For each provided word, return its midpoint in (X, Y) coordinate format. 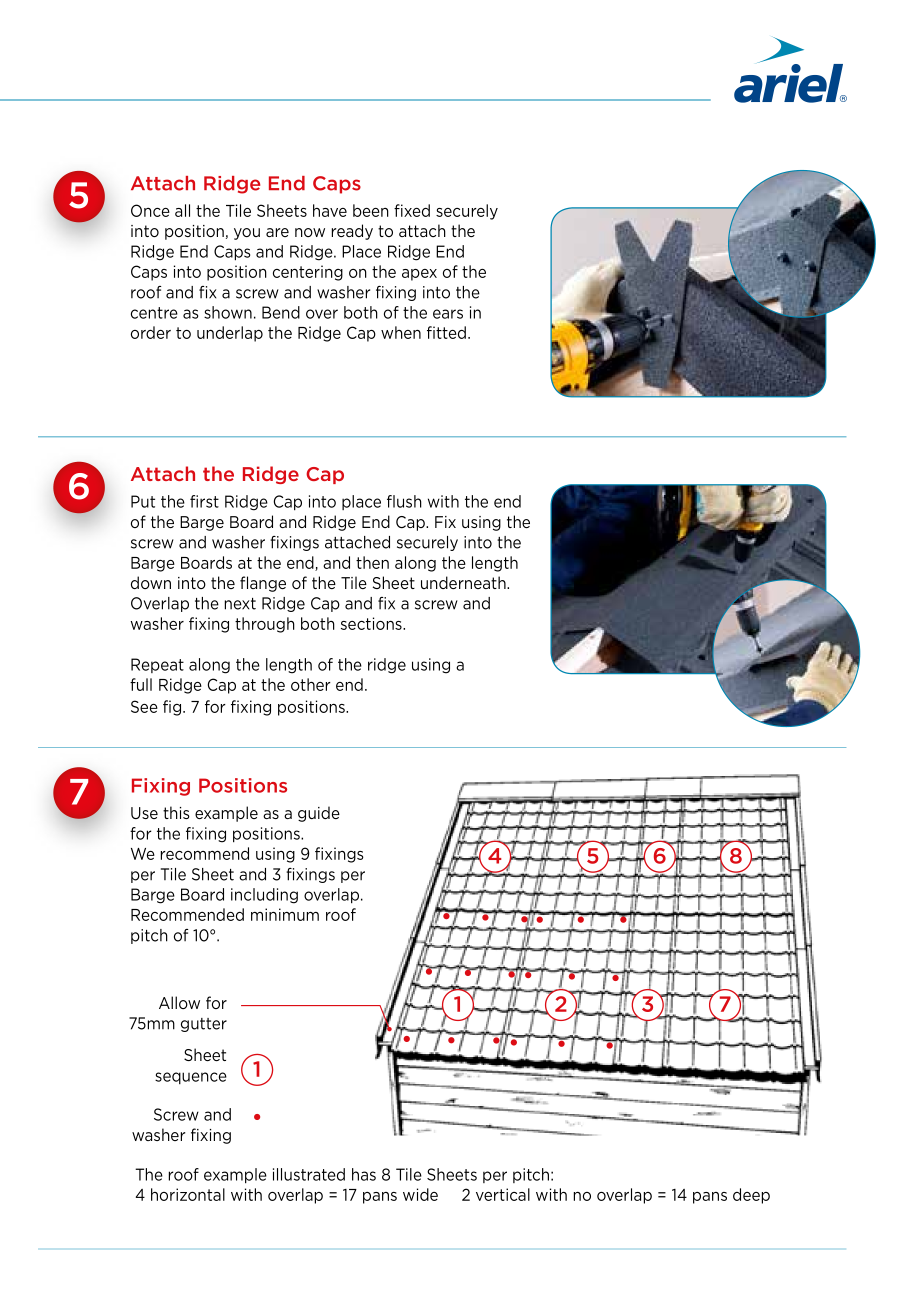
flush (404, 501)
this (176, 812)
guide (319, 814)
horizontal (188, 1194)
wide (420, 1194)
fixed (412, 210)
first (204, 501)
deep (751, 1196)
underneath (464, 582)
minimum (285, 914)
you (247, 234)
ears (448, 314)
